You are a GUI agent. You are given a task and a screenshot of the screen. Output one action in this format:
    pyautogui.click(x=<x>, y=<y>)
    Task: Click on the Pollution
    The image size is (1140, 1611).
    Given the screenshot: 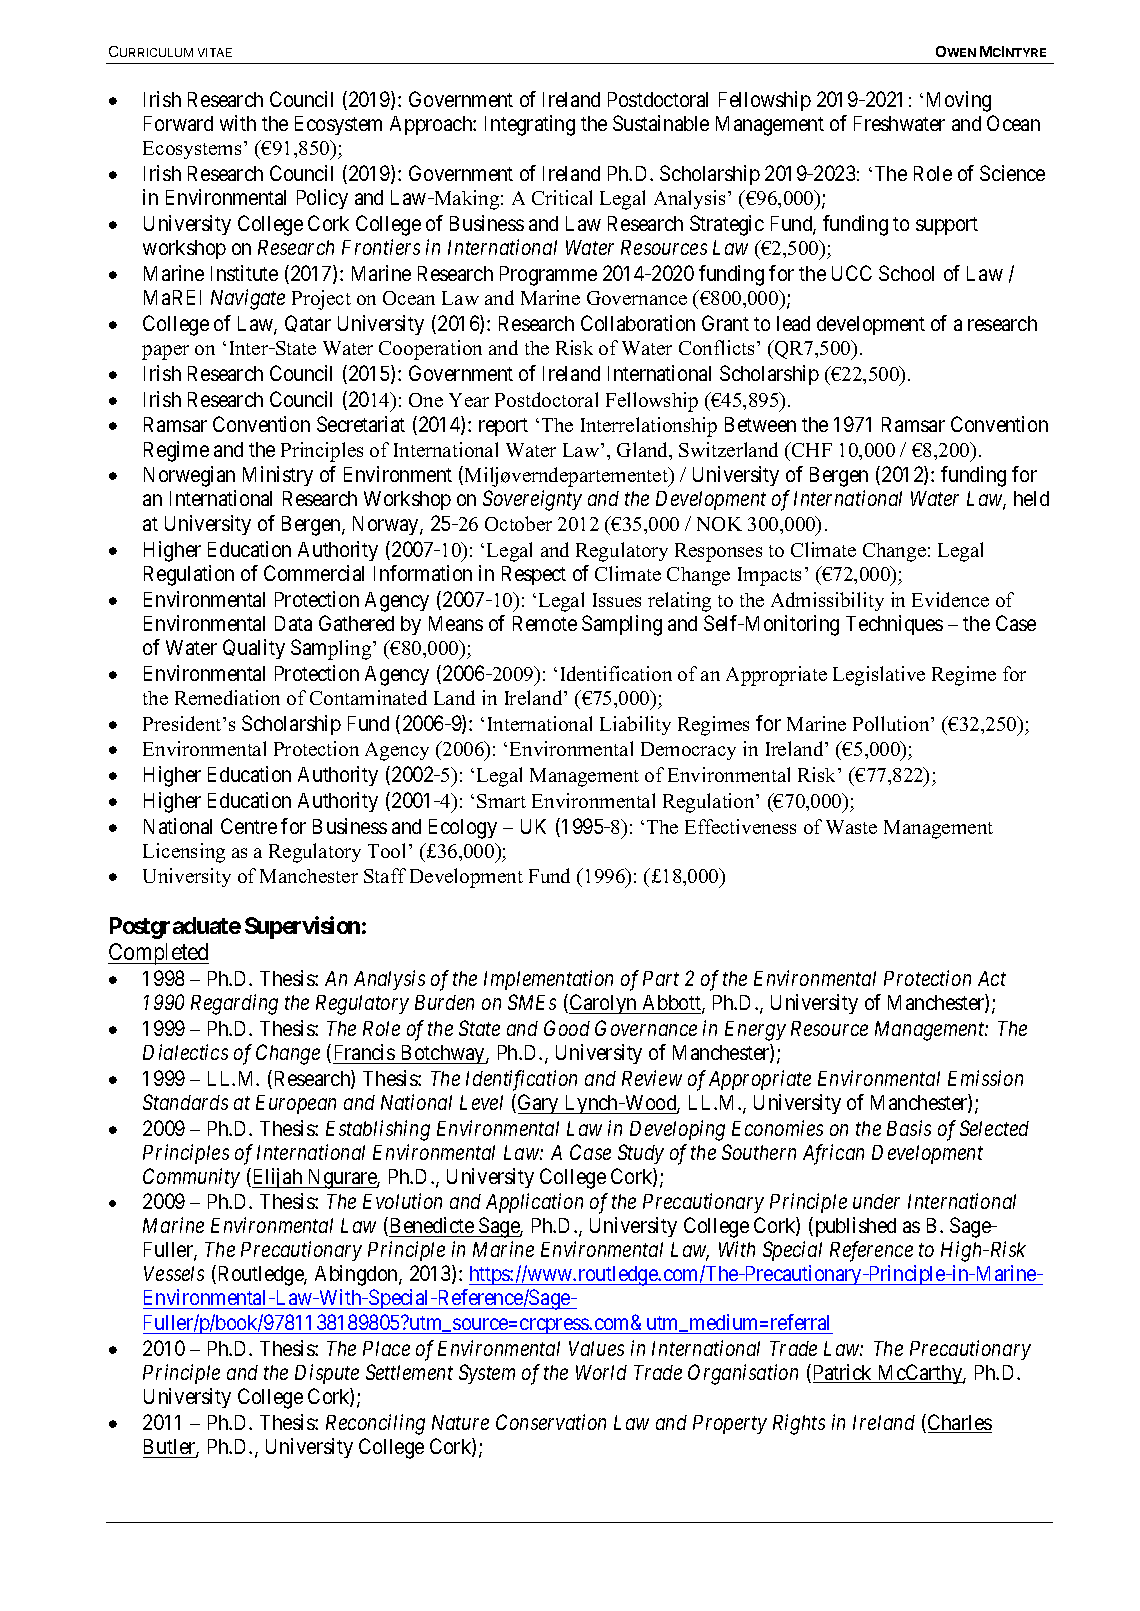 What is the action you would take?
    pyautogui.click(x=892, y=723)
